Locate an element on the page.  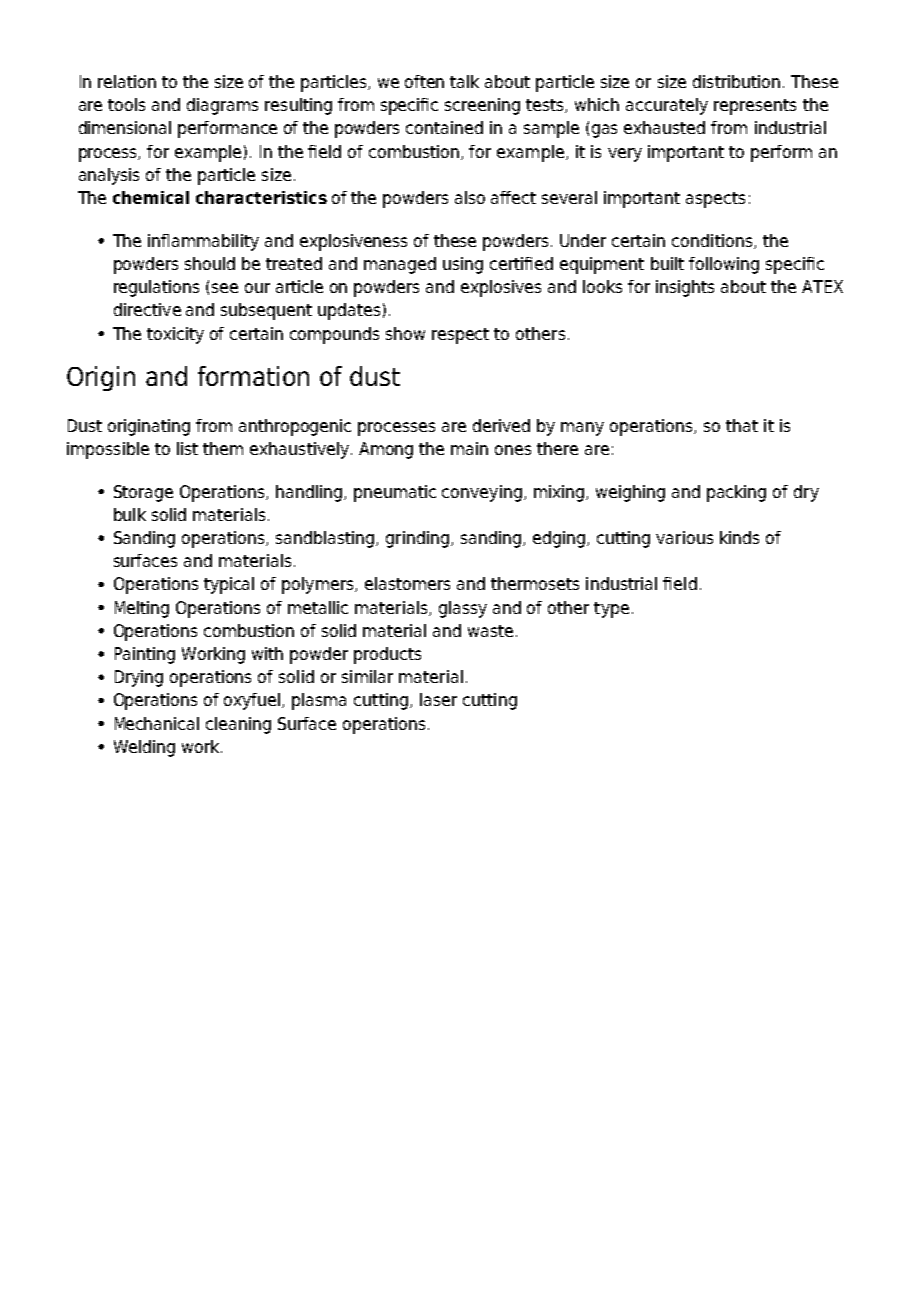
insights is located at coordinates (685, 288).
